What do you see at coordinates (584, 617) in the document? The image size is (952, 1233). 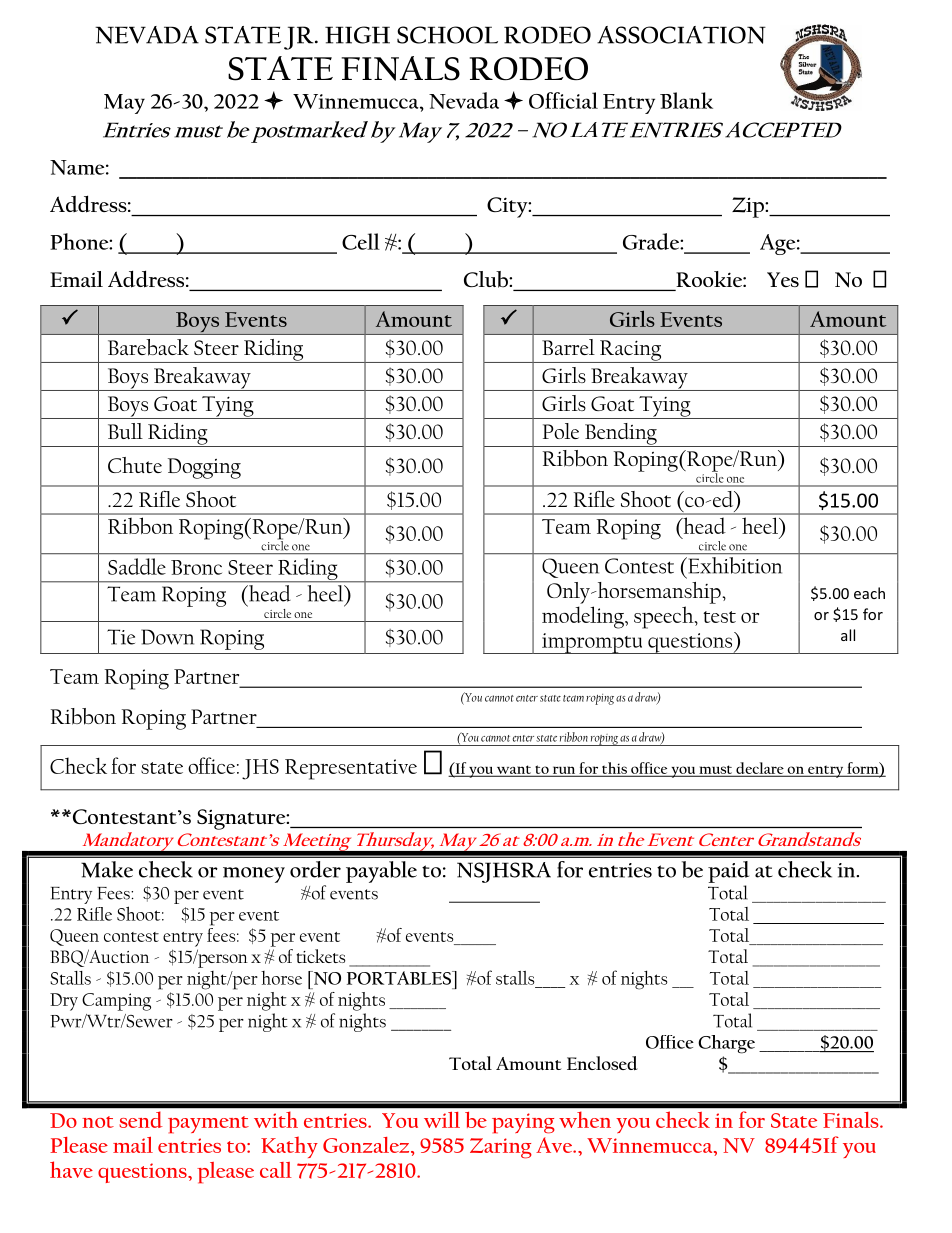 I see `modeling` at bounding box center [584, 617].
